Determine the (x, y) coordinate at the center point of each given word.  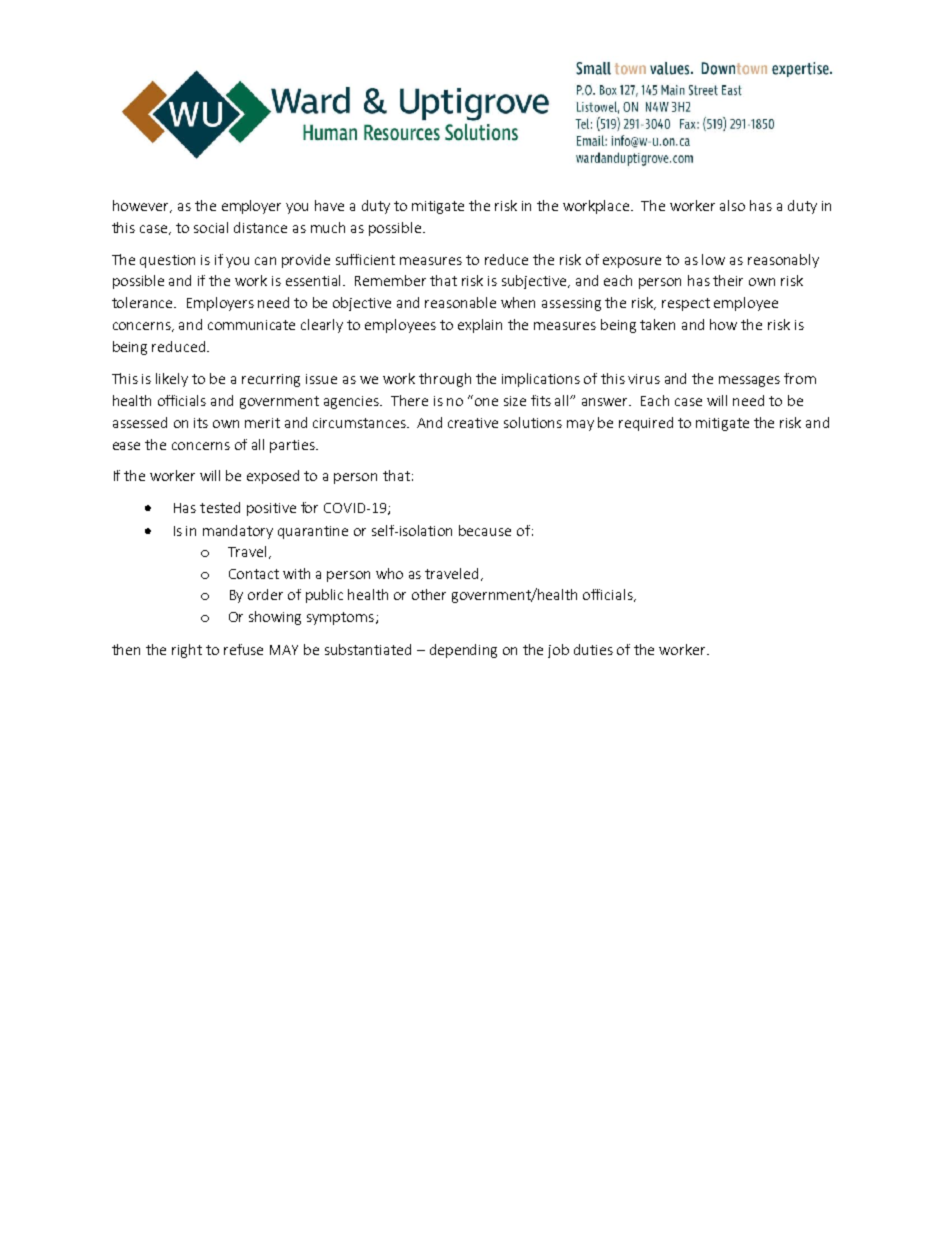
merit (262, 423)
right (187, 651)
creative (473, 423)
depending (463, 651)
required (646, 424)
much (328, 227)
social (211, 227)
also (732, 205)
